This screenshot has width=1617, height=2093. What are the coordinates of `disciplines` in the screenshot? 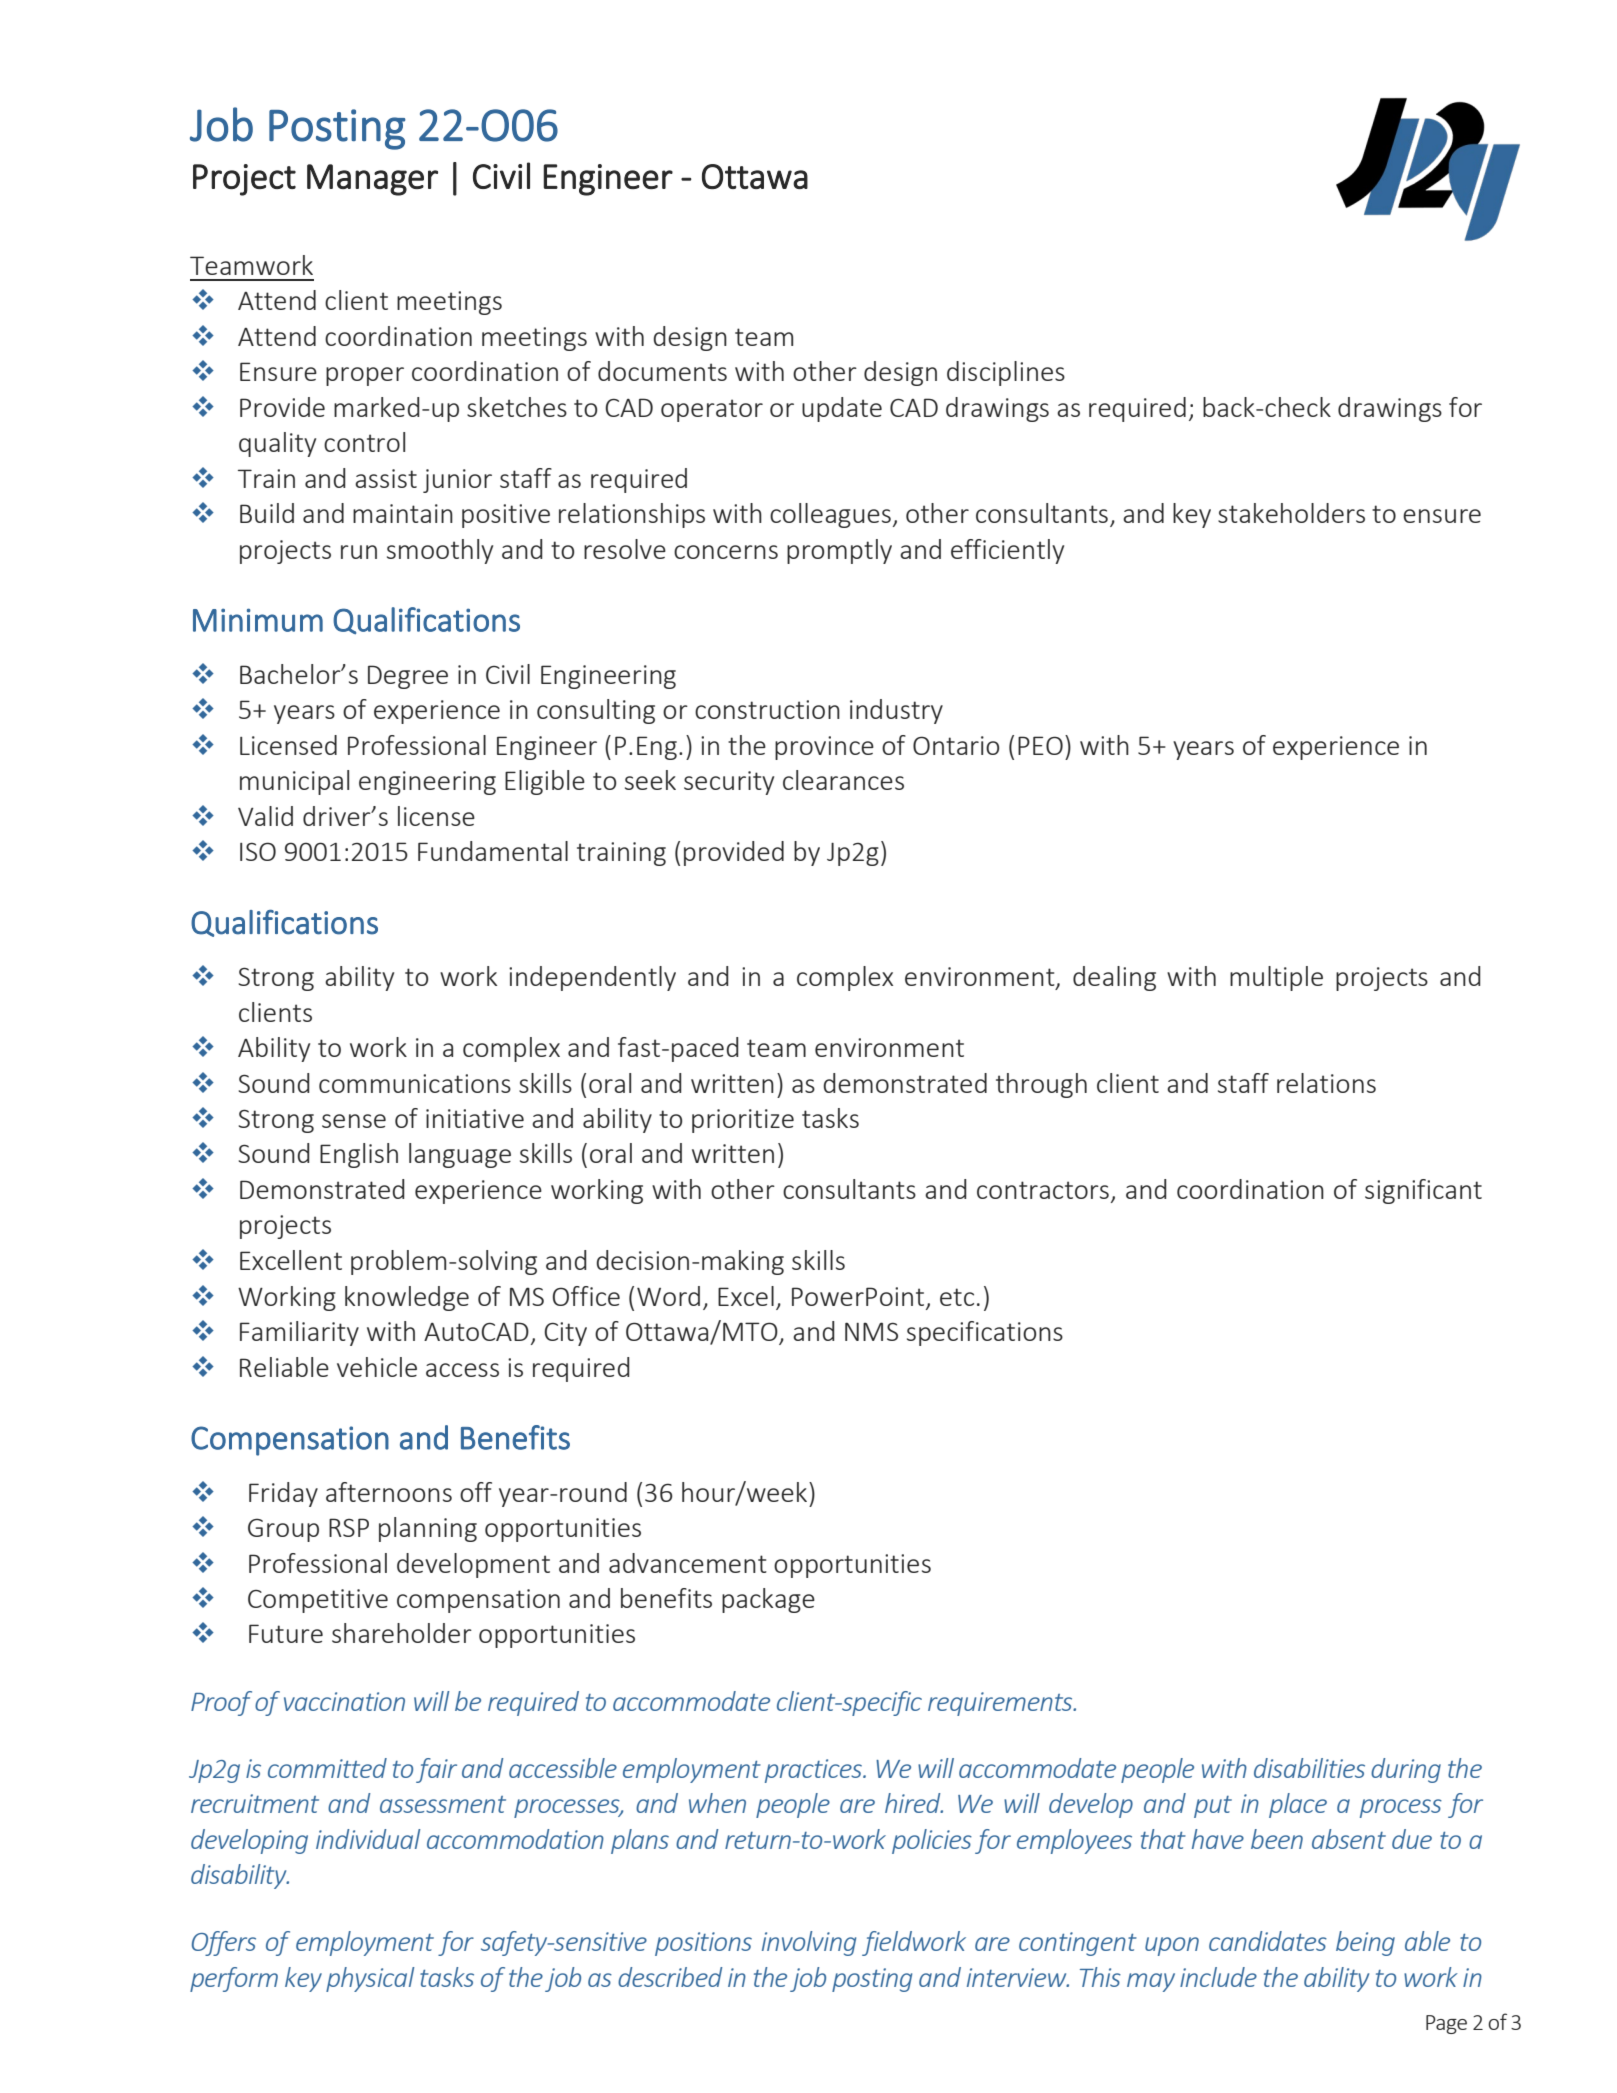 It's located at (1006, 373).
